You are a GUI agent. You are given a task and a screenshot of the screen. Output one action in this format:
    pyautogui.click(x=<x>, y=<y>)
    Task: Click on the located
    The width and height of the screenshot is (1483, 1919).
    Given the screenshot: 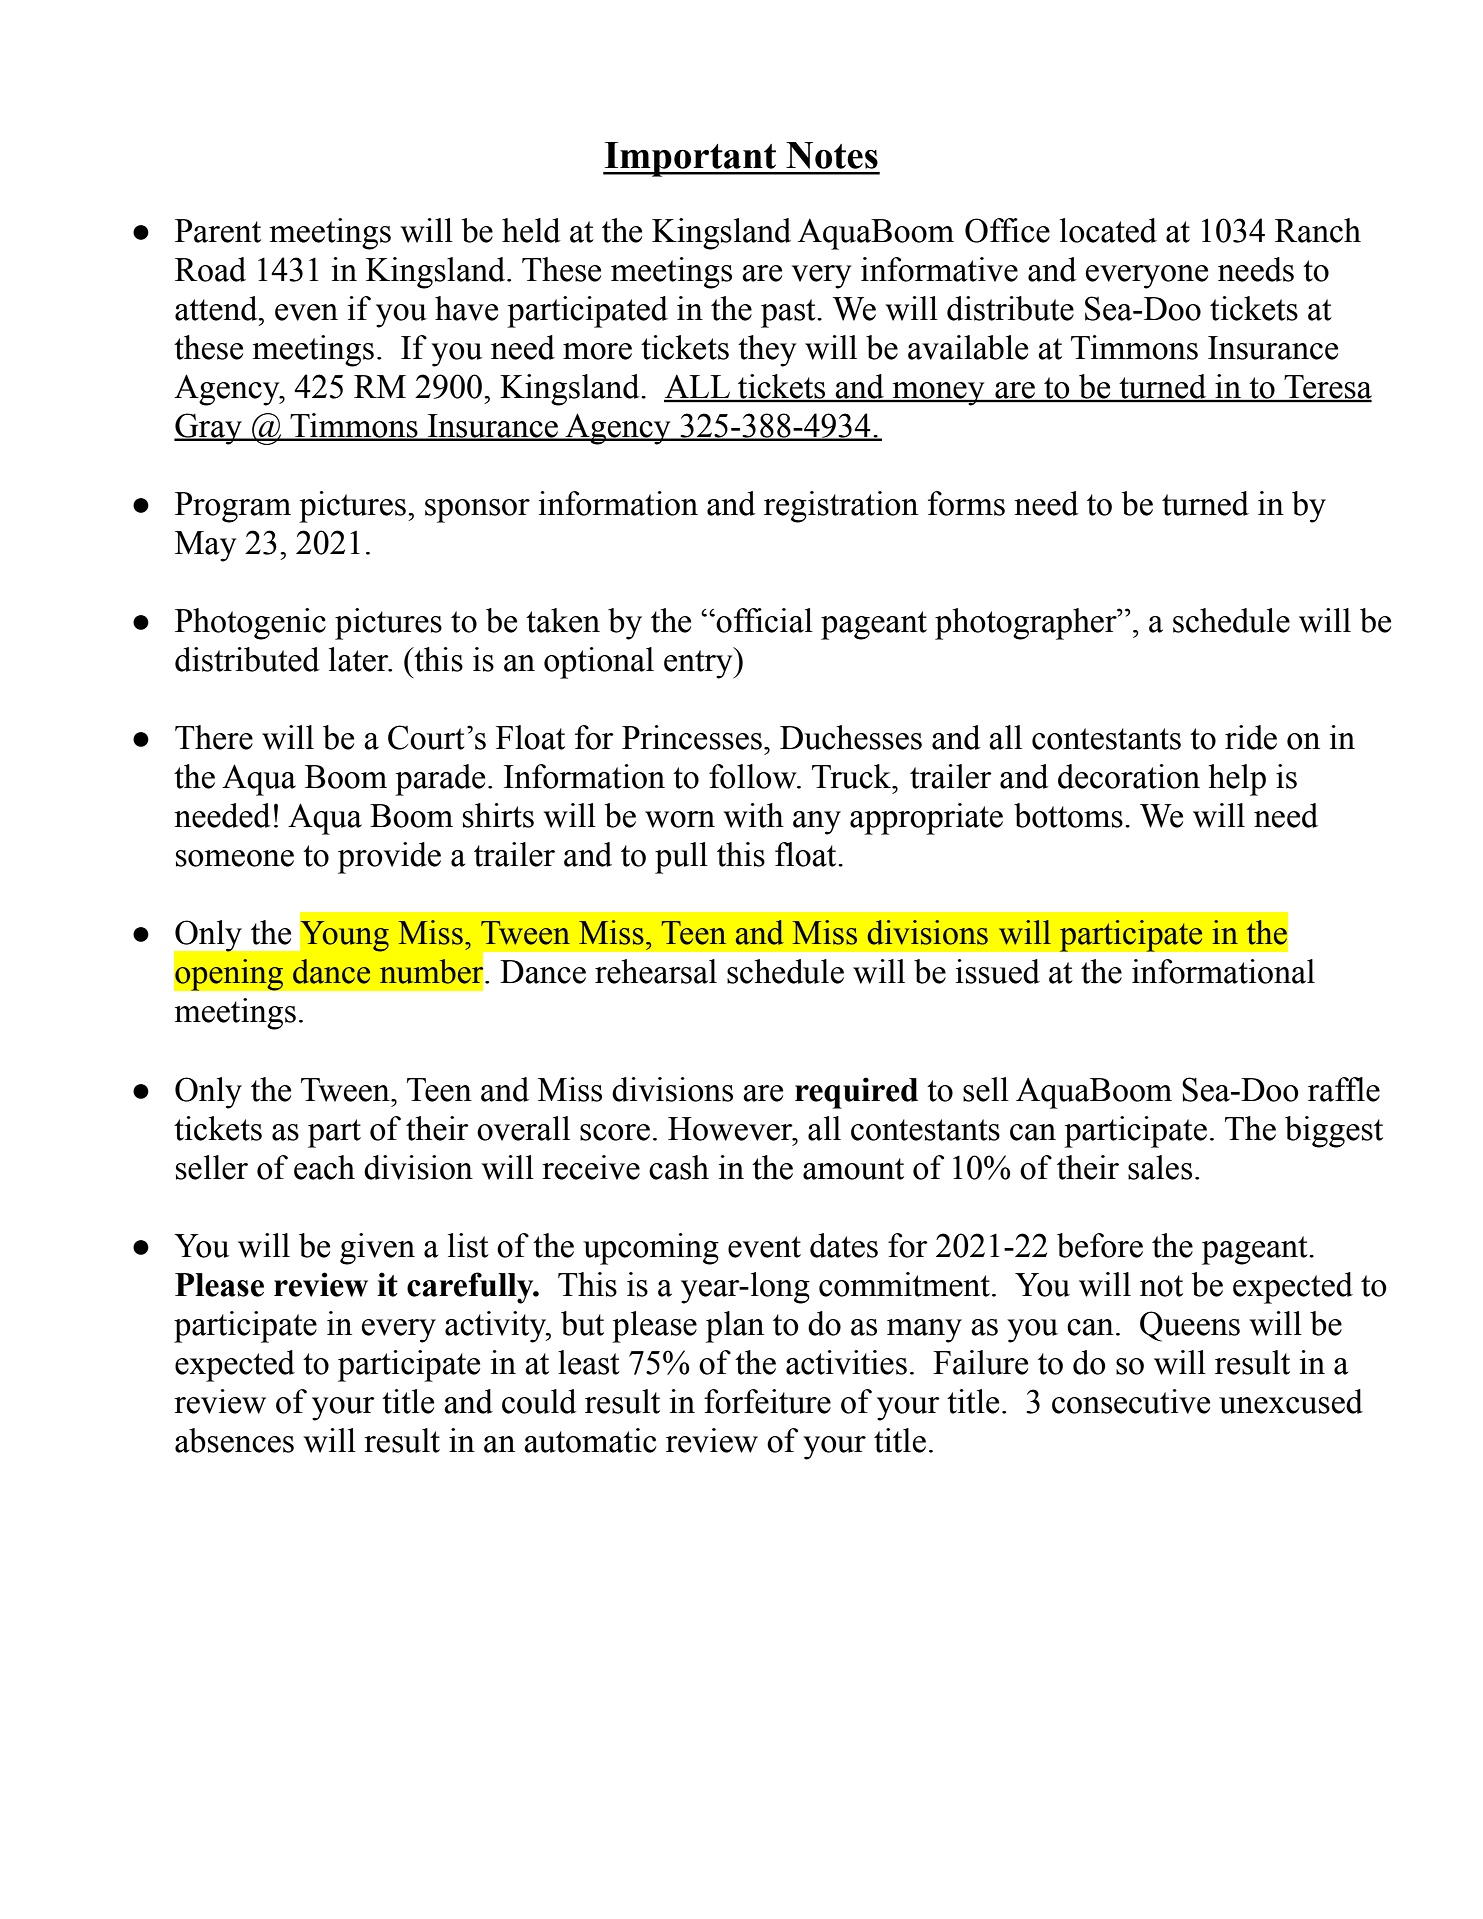 What is the action you would take?
    pyautogui.click(x=1108, y=230)
